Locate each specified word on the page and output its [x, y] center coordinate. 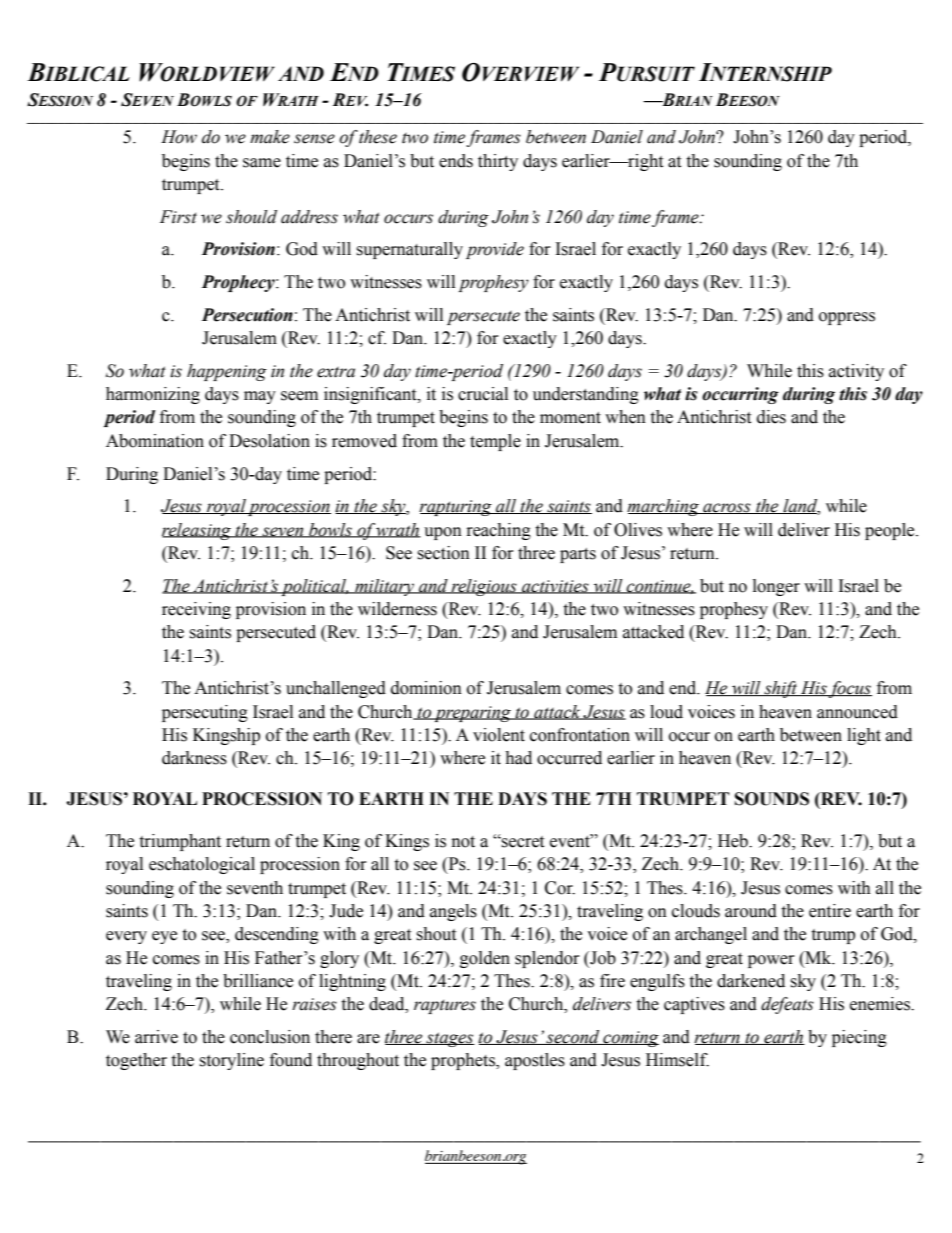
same [262, 163]
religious [484, 587]
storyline [231, 1061]
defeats [787, 1005]
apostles [535, 1061]
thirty [498, 162]
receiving [196, 610]
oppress [847, 318]
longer [776, 587]
